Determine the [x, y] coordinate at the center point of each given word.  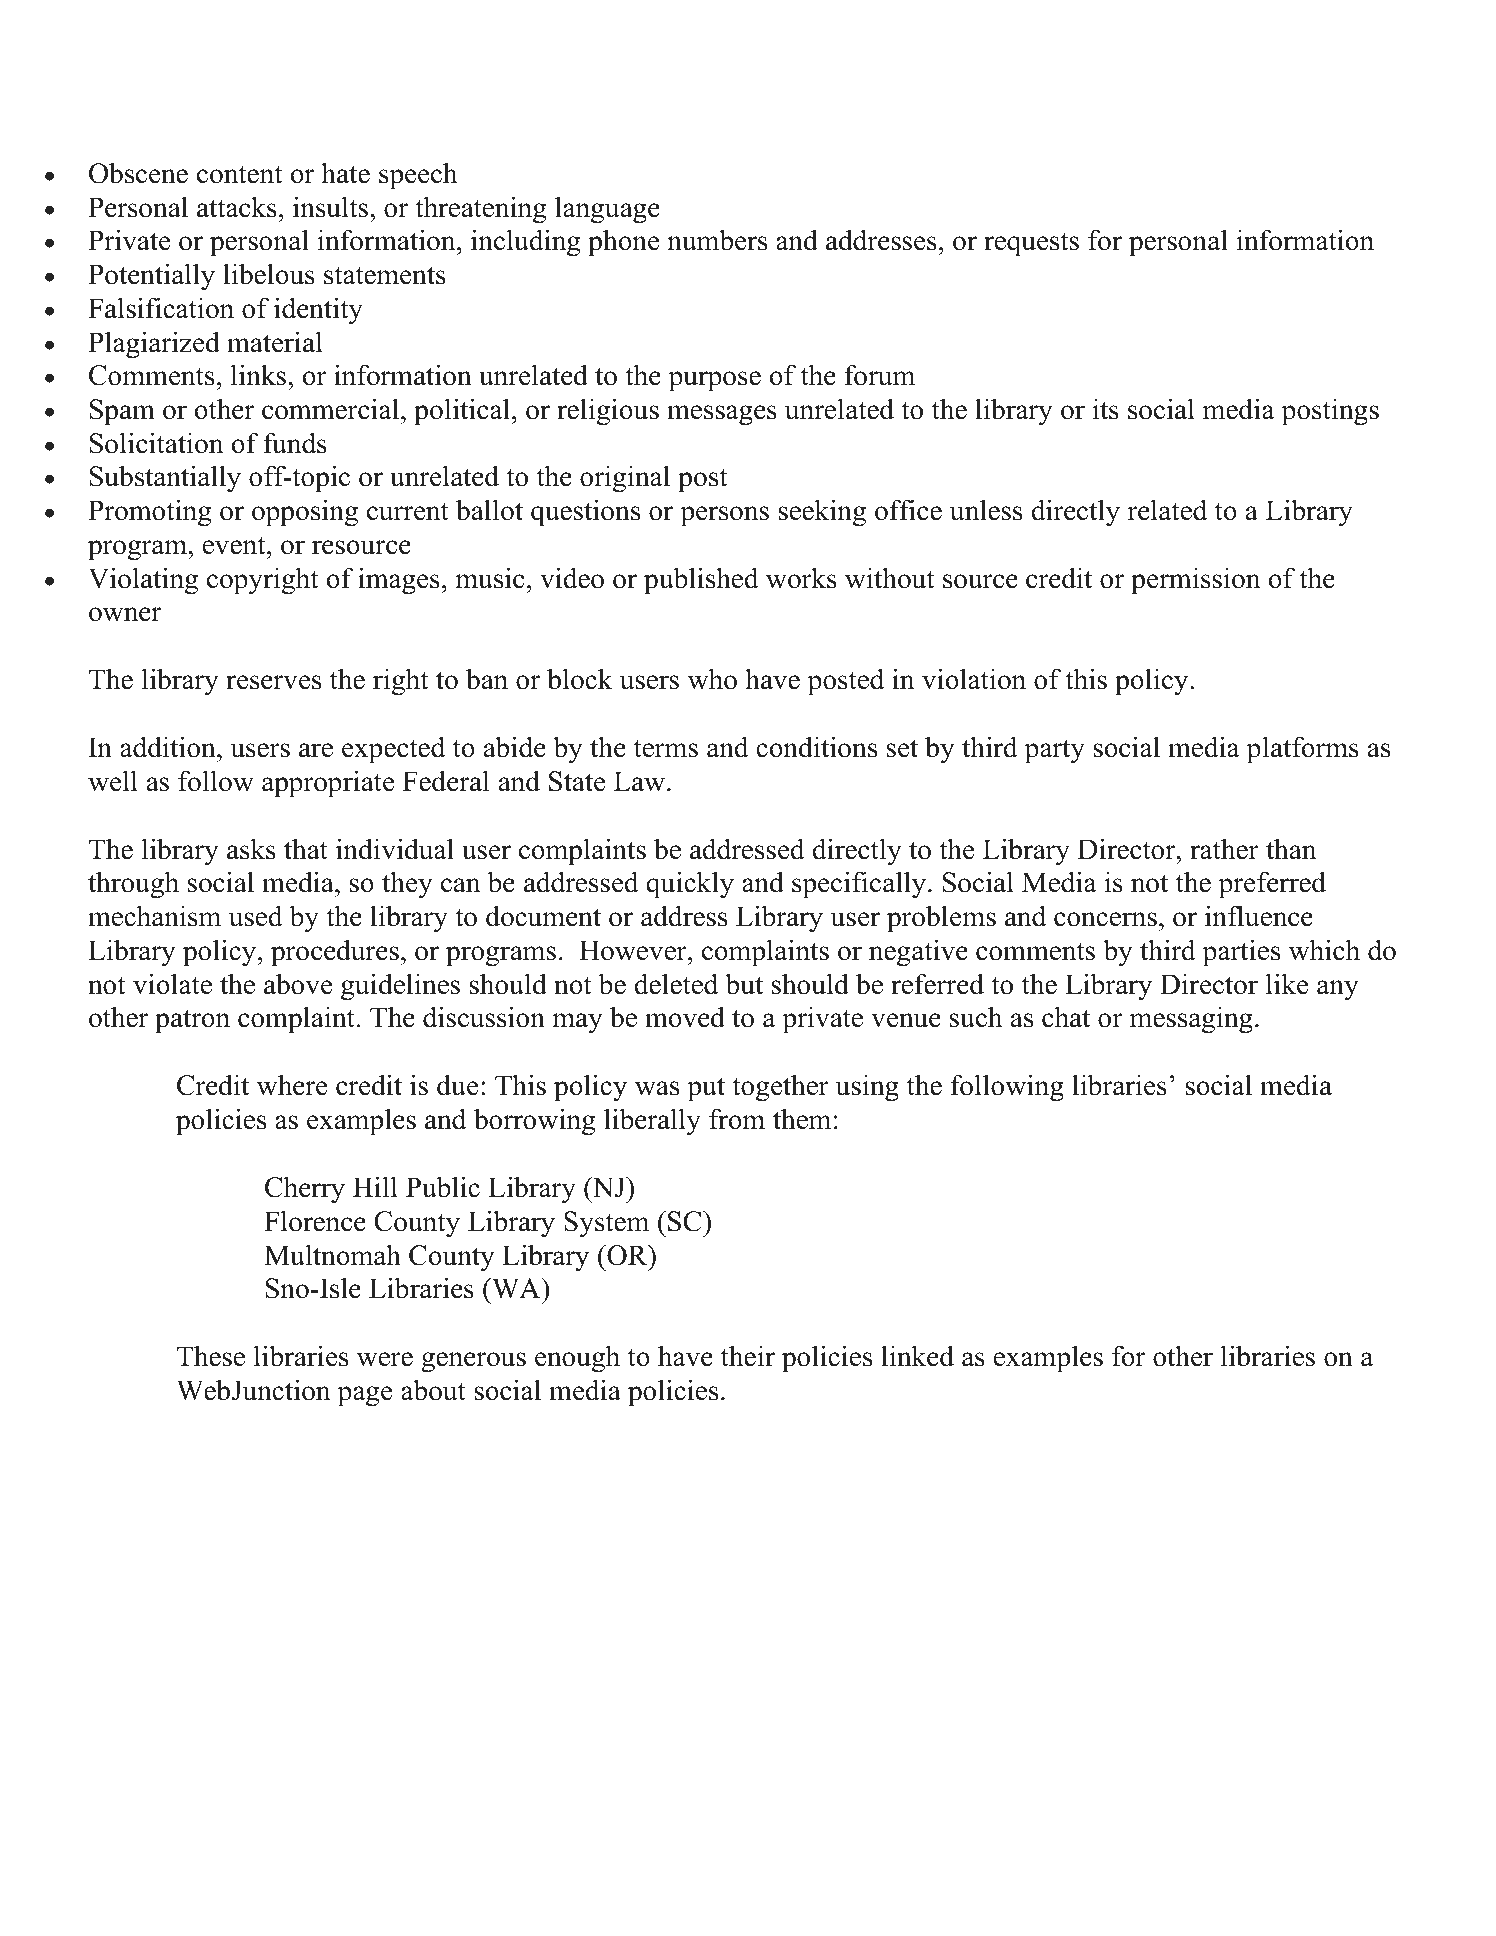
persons [724, 516]
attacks [237, 207]
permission [1195, 581]
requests [1031, 244]
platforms [1303, 750]
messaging [1191, 1020]
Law [641, 781]
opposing [305, 513]
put [706, 1089]
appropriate [328, 784]
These [211, 1356]
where [292, 1085]
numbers [717, 240]
